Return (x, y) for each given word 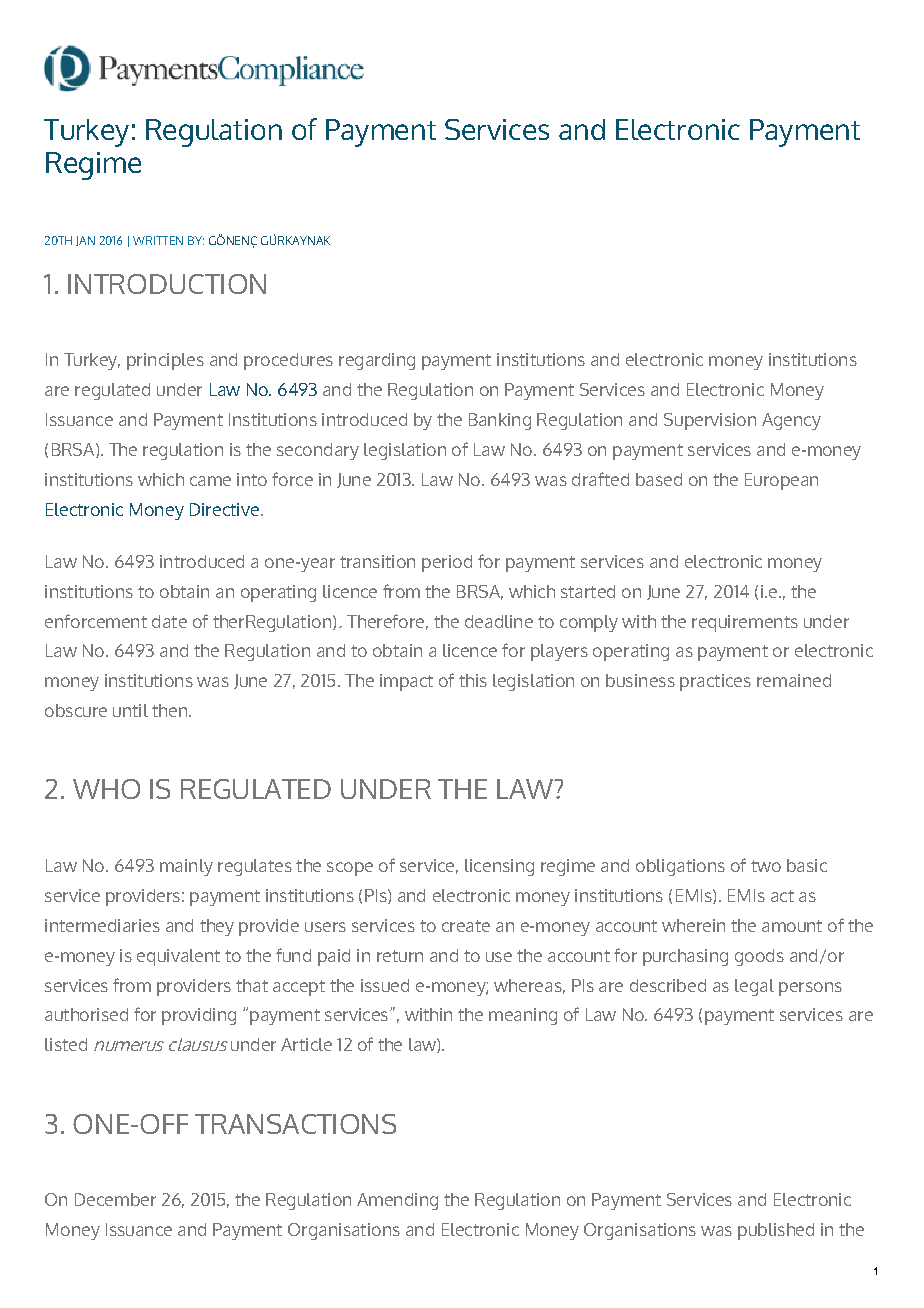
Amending (397, 1201)
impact (406, 682)
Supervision (710, 421)
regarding (377, 361)
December (115, 1199)
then (171, 710)
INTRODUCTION (167, 284)
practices (715, 682)
